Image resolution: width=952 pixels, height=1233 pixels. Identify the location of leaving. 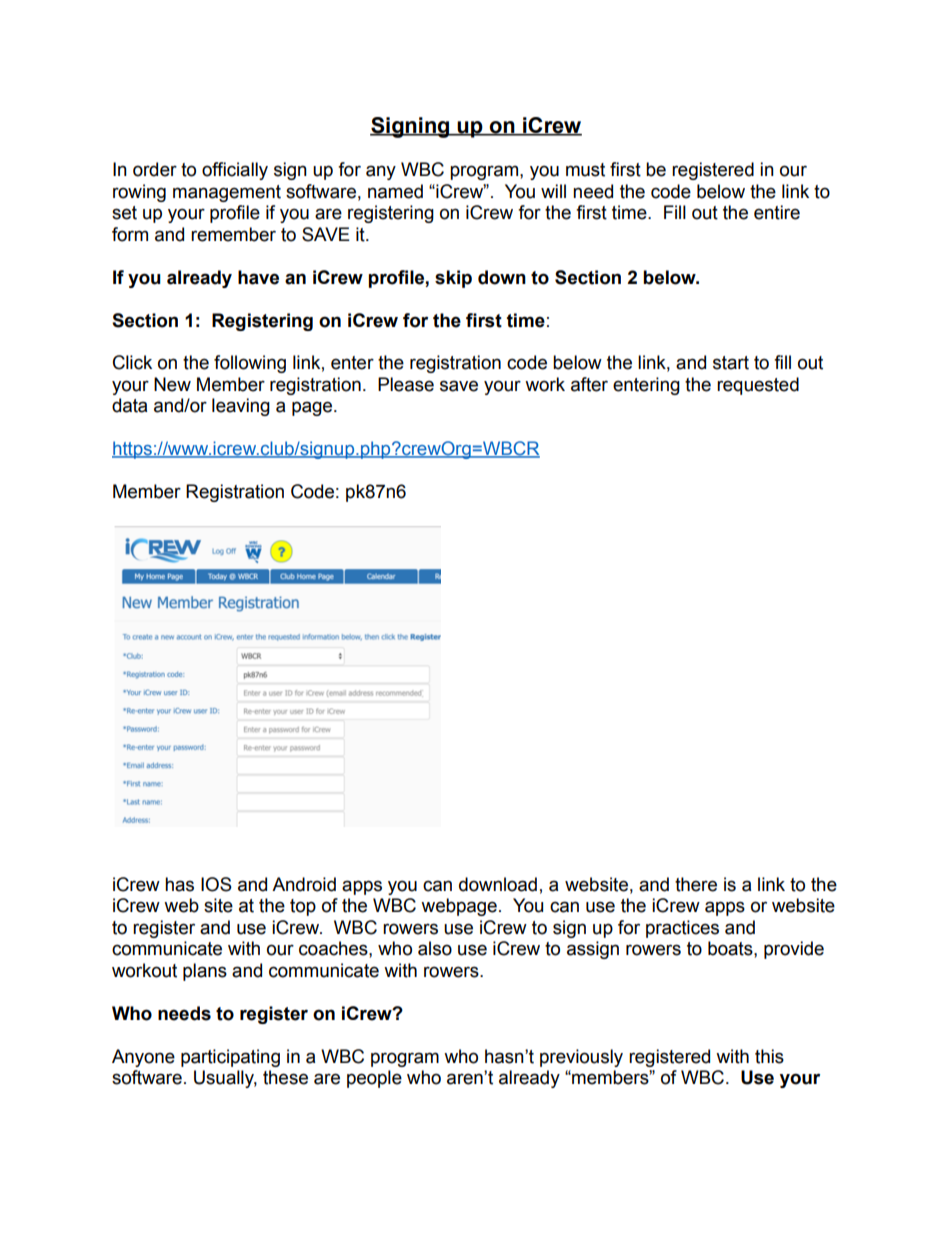
(241, 407).
